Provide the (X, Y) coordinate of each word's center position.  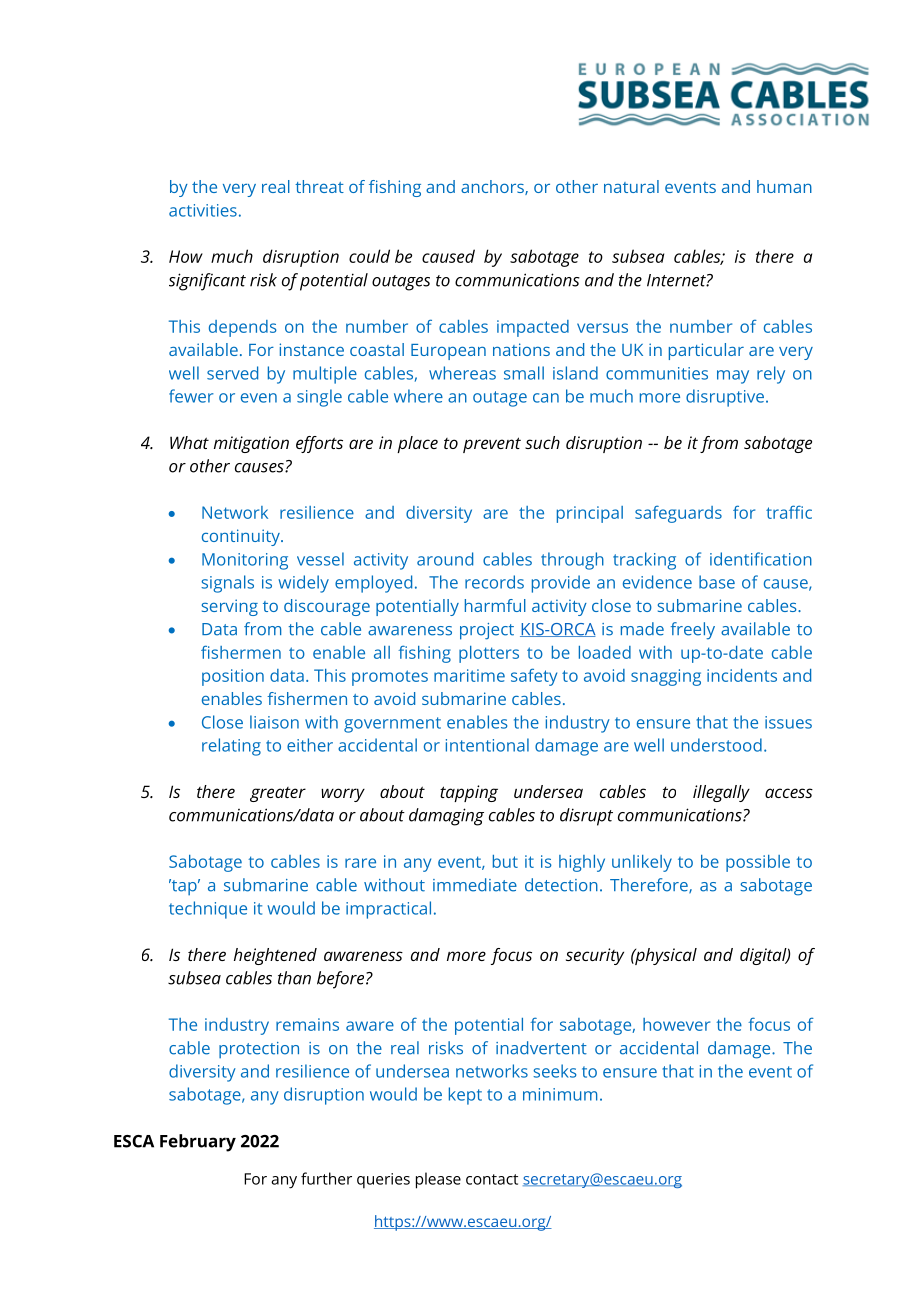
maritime (469, 675)
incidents (742, 675)
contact (492, 1179)
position (233, 677)
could (369, 256)
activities (203, 210)
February (198, 1143)
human (784, 186)
